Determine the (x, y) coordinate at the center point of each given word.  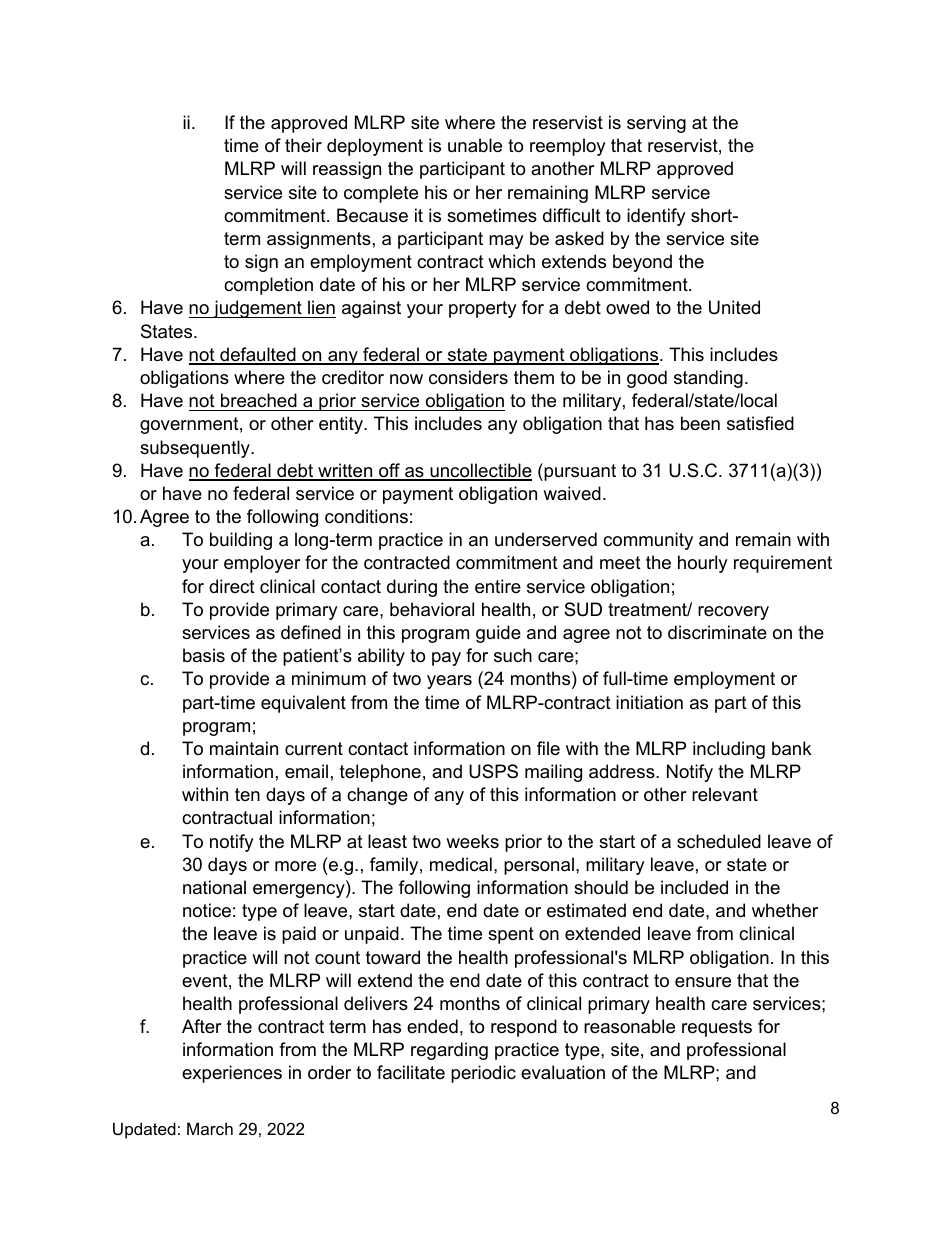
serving (656, 124)
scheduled (719, 841)
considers (468, 377)
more (295, 866)
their (303, 145)
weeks (472, 841)
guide (498, 634)
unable (475, 145)
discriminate (717, 632)
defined (311, 632)
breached (259, 400)
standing (708, 379)
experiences (232, 1074)
